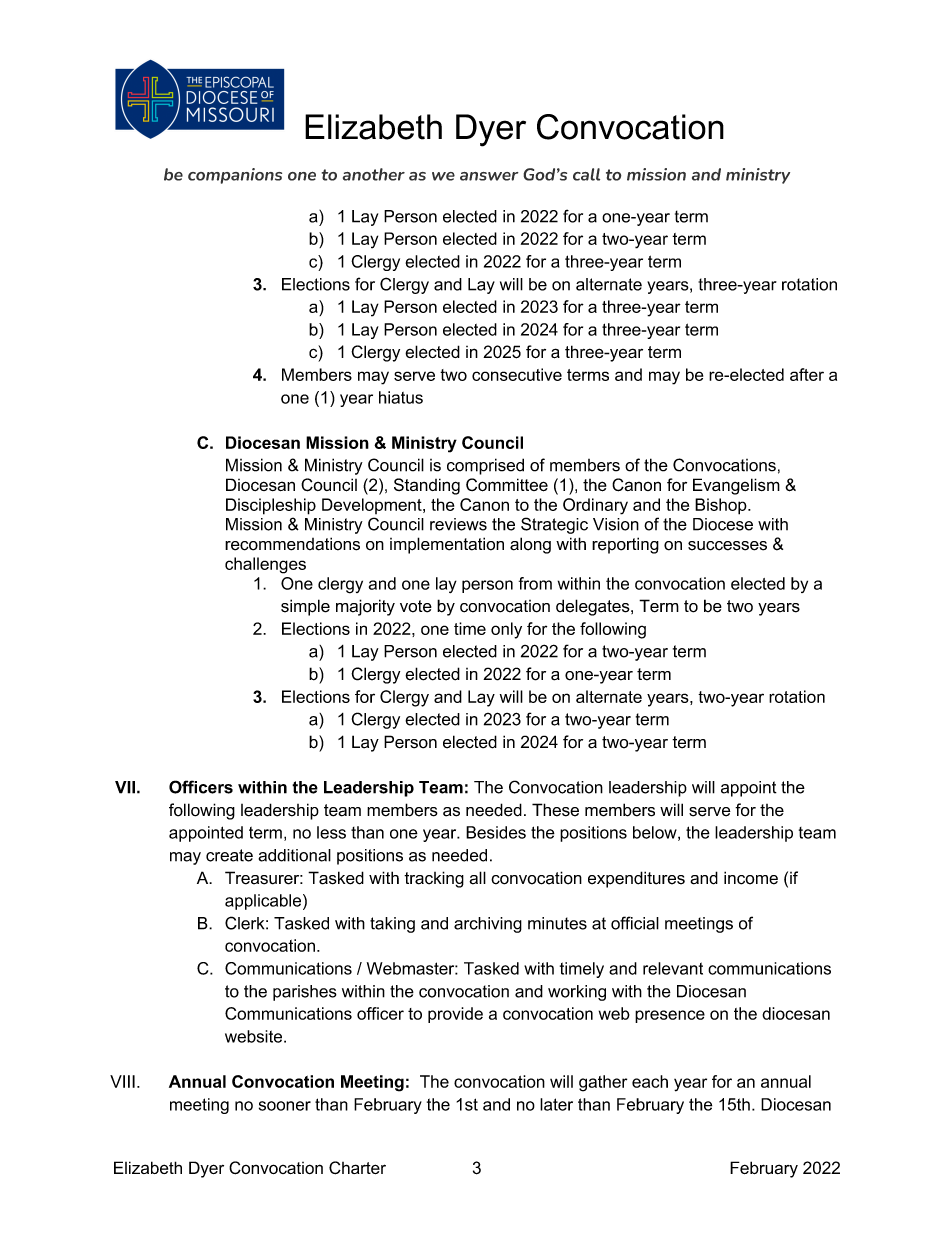 The width and height of the screenshot is (952, 1233). I want to click on later, so click(556, 1104).
